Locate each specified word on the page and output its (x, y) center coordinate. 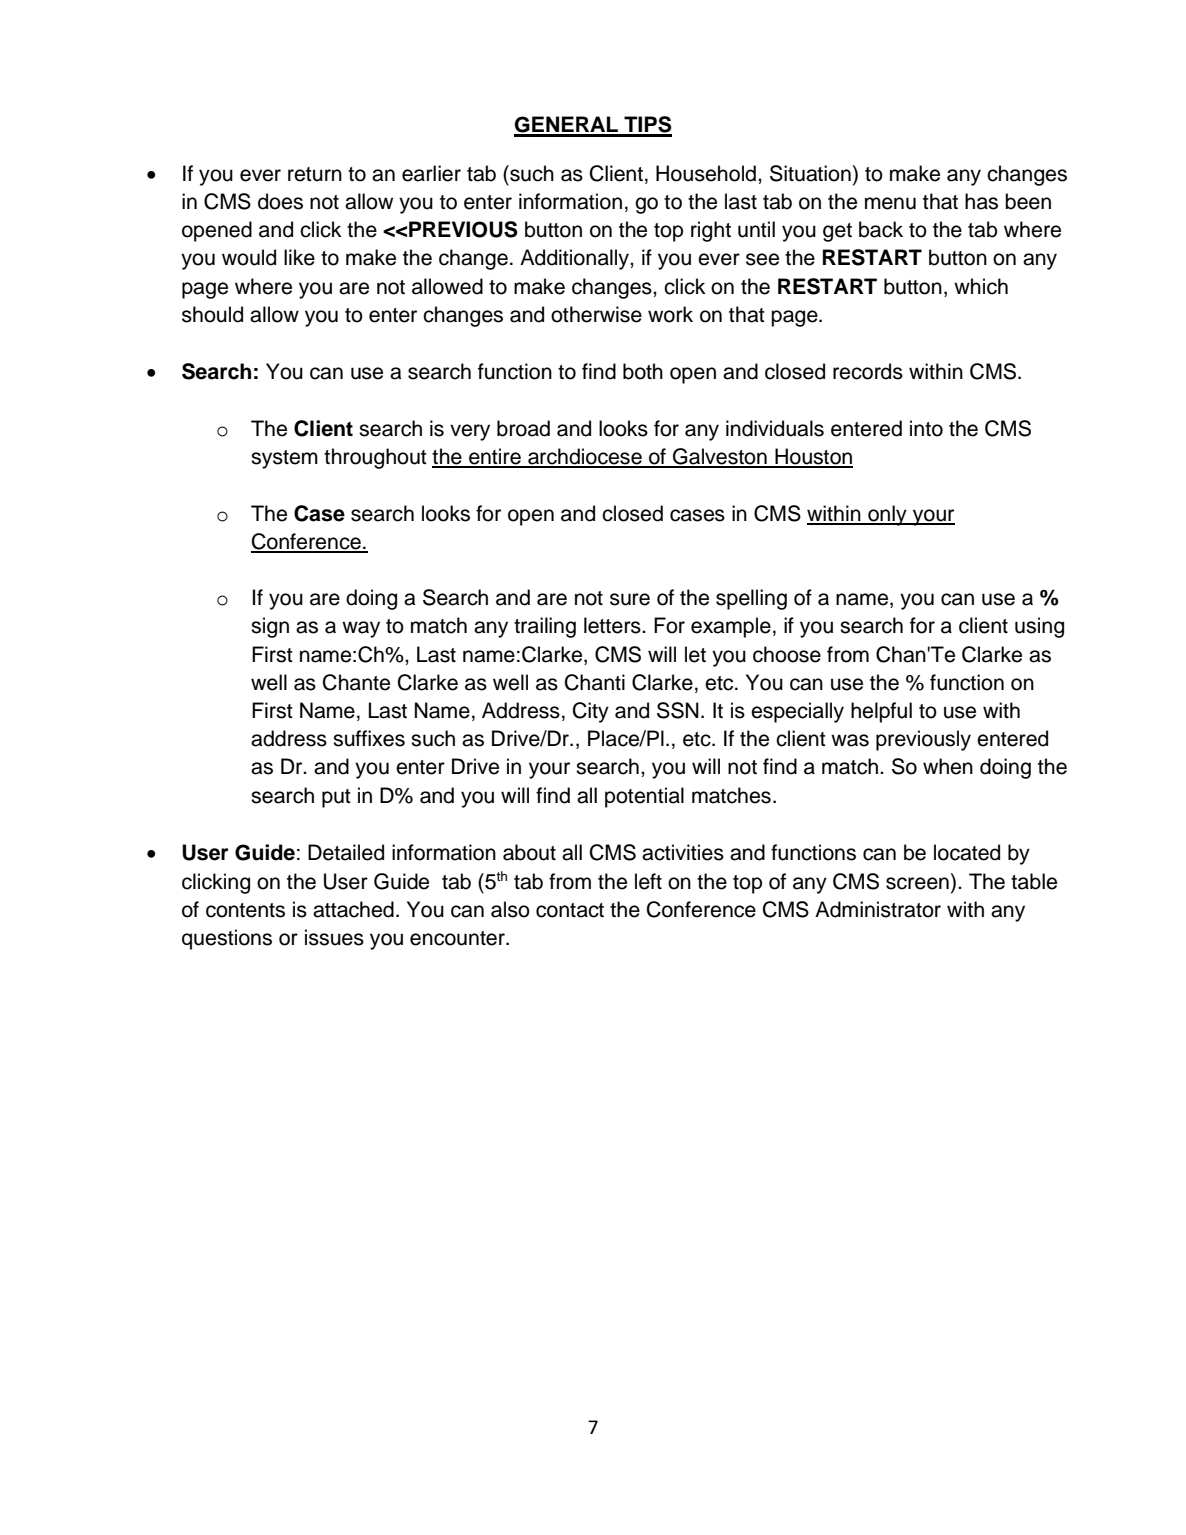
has (981, 201)
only (887, 515)
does (280, 201)
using (1039, 627)
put (336, 798)
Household (706, 173)
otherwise (596, 314)
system (284, 459)
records (868, 371)
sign (270, 627)
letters (613, 625)
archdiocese (585, 457)
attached (353, 909)
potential (644, 797)
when (948, 766)
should (212, 314)
